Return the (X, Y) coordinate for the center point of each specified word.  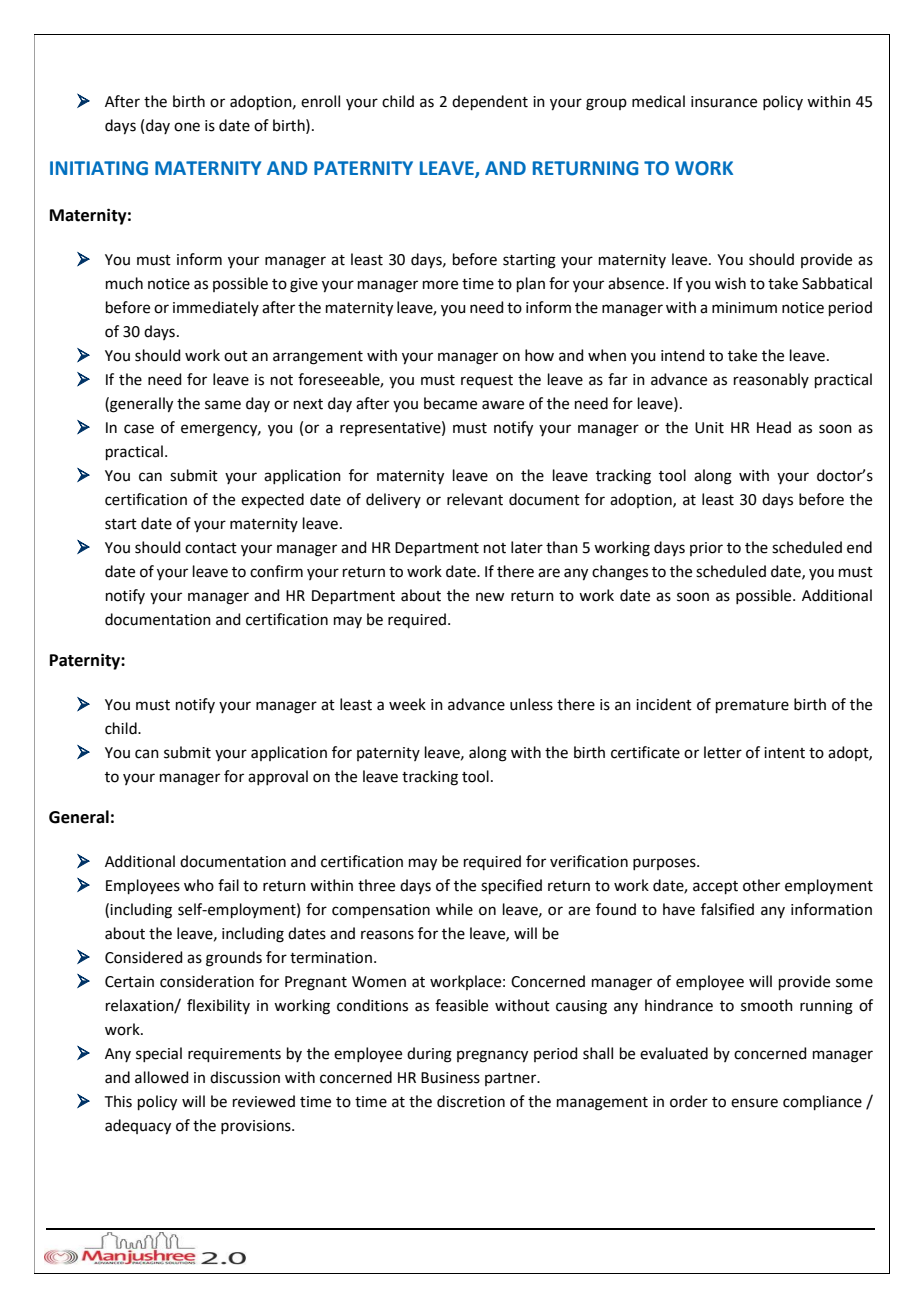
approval (278, 777)
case (139, 429)
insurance (724, 102)
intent (784, 753)
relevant (475, 499)
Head (774, 427)
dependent (490, 102)
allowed (162, 1077)
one (187, 127)
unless (531, 704)
